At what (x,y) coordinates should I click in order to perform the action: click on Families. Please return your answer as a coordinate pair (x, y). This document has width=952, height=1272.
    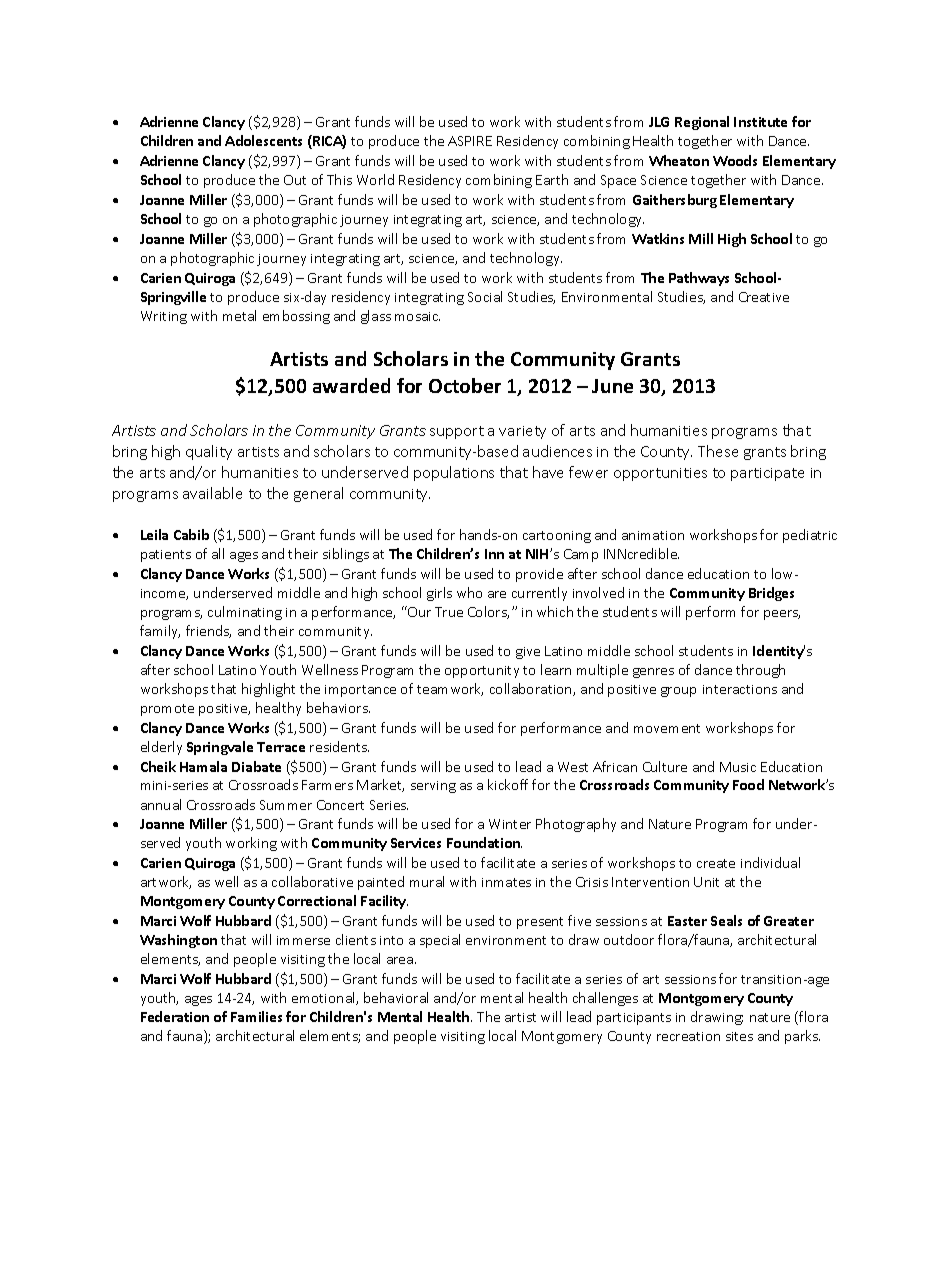
    Looking at the image, I should click on (256, 1016).
